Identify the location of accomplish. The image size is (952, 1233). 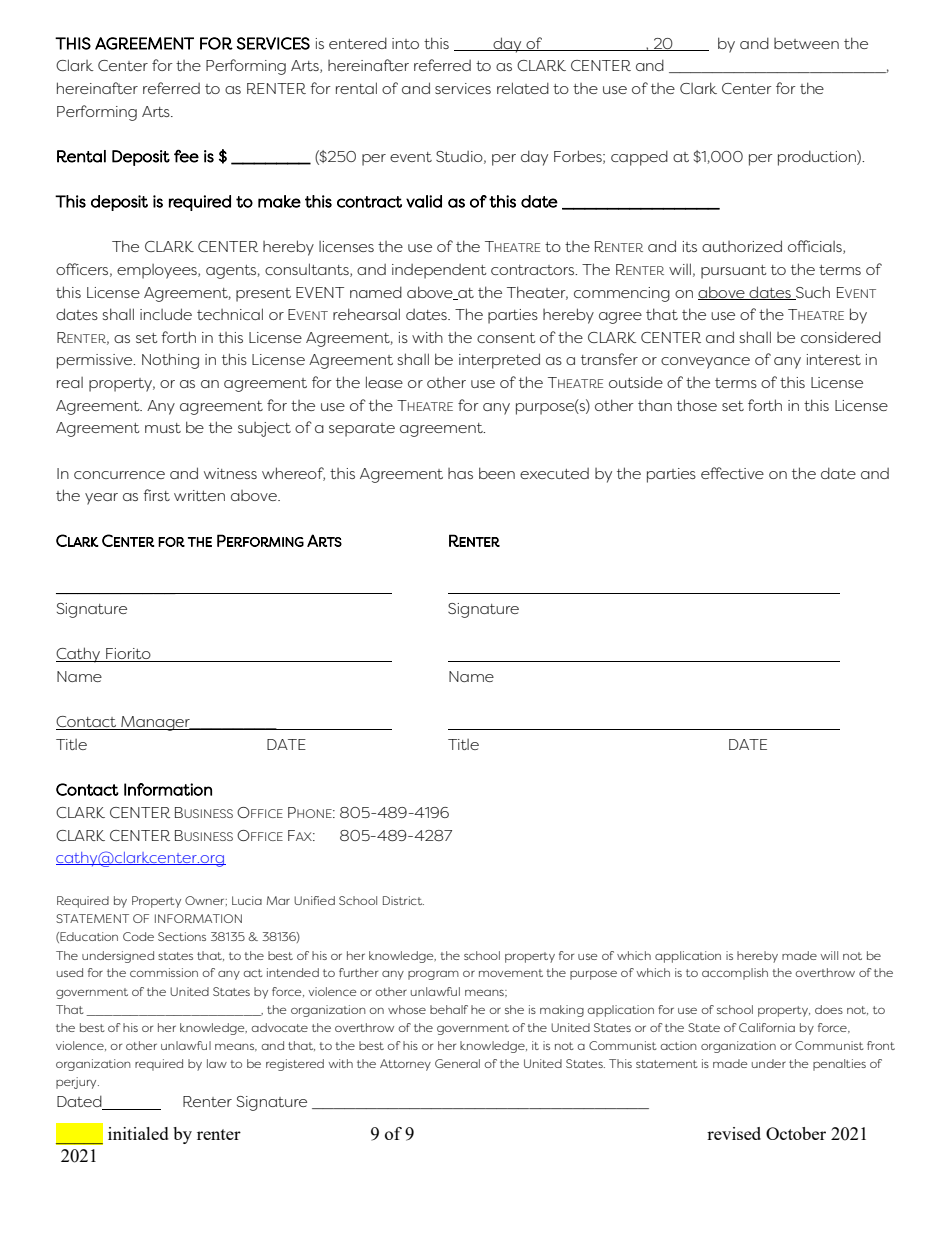
(735, 974).
